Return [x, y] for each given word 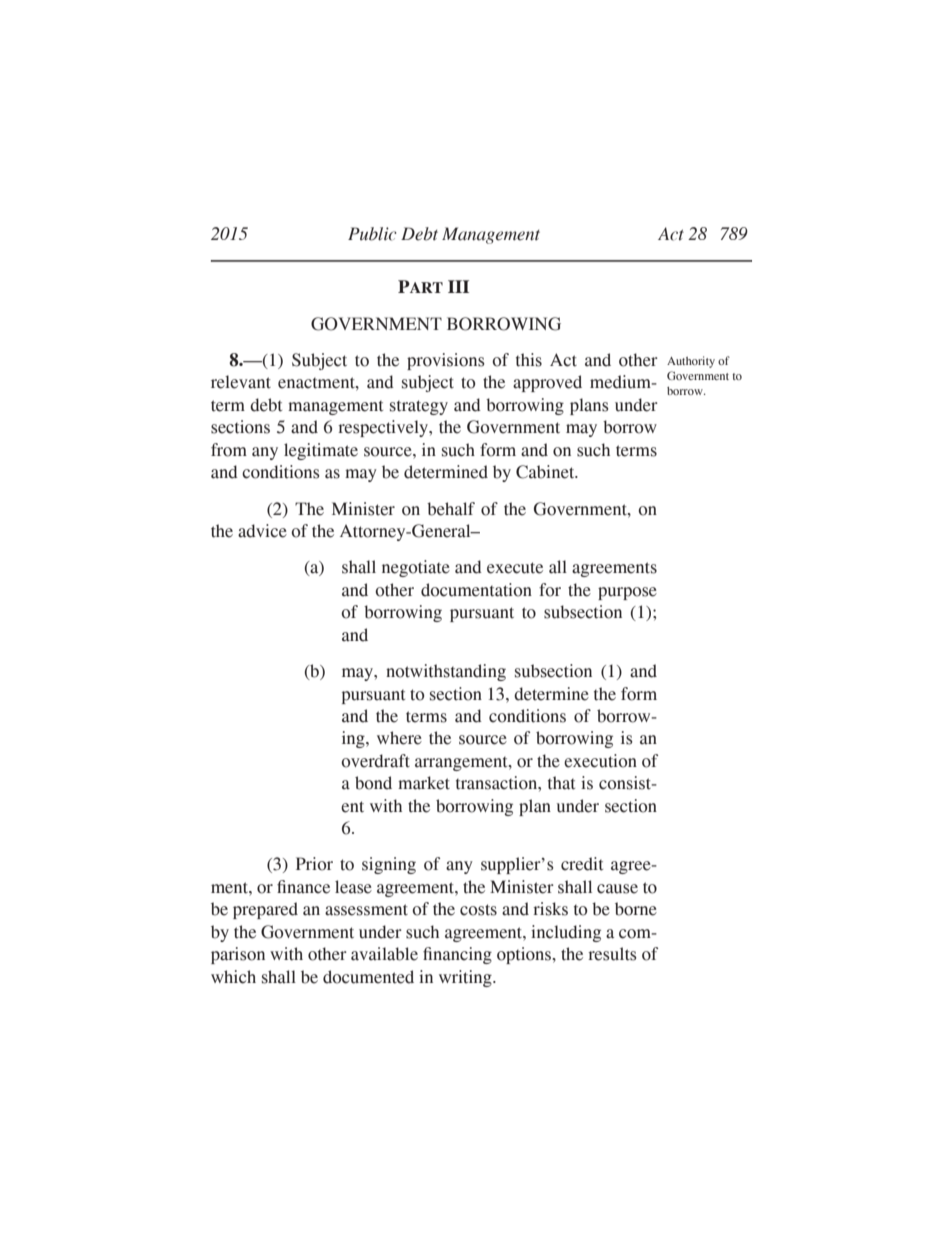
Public [372, 234]
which [233, 977]
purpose [627, 593]
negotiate [416, 568]
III [458, 286]
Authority [691, 362]
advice [262, 531]
